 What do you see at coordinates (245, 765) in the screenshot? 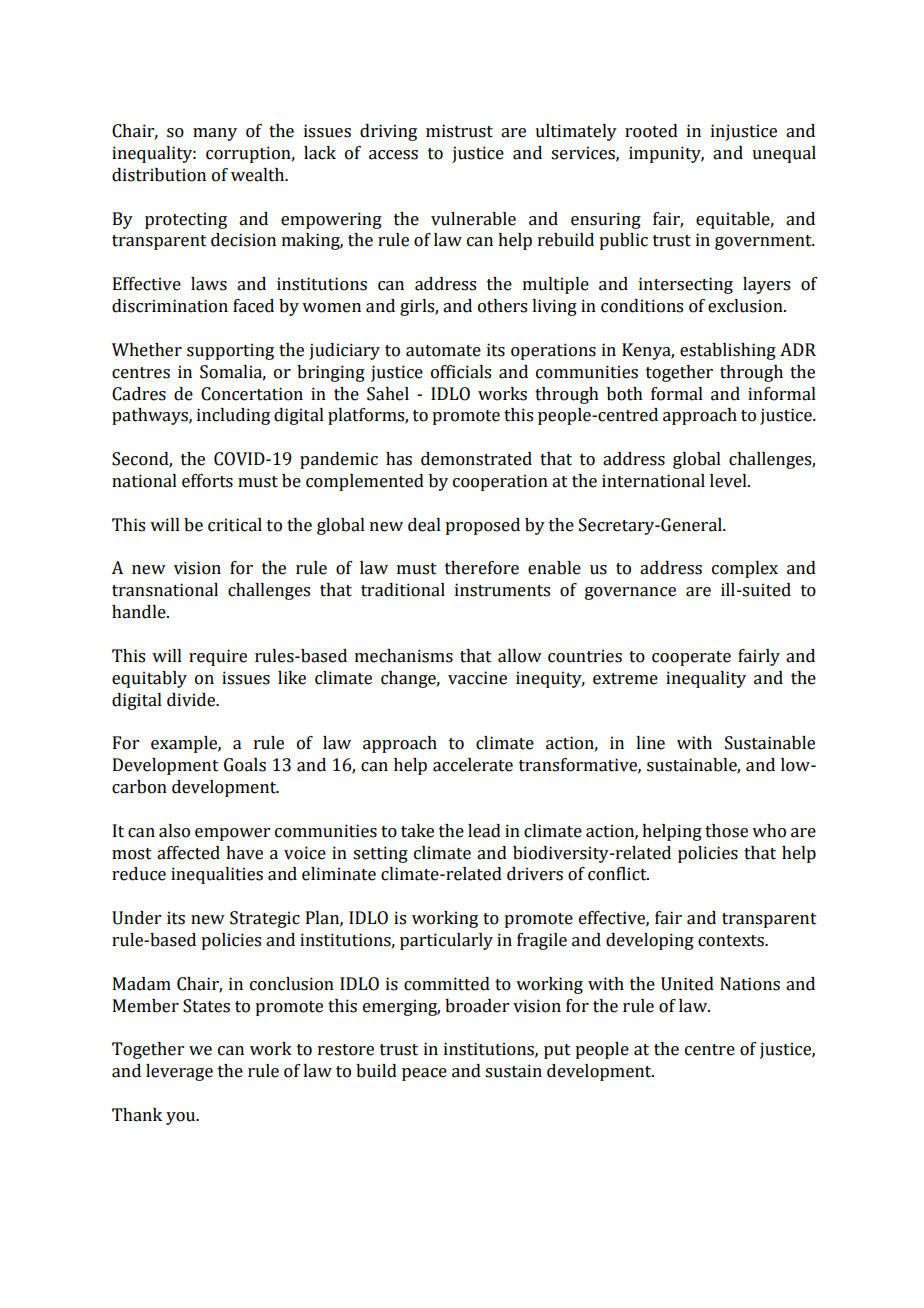
I see `Goals` at bounding box center [245, 765].
